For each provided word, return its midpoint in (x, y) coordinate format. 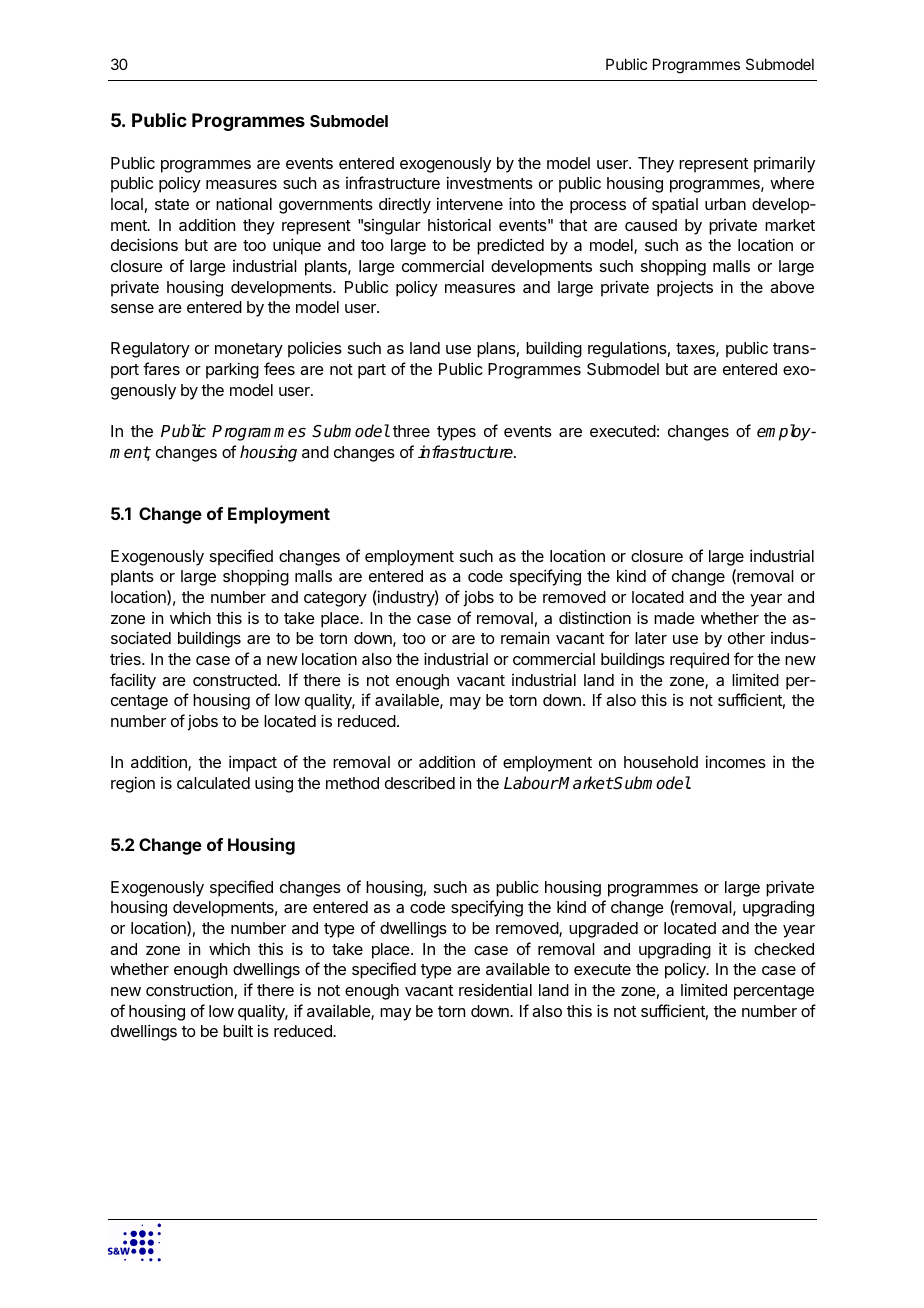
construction (190, 991)
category (335, 599)
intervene (470, 203)
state (172, 204)
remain (525, 637)
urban (725, 204)
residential (495, 989)
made (674, 618)
